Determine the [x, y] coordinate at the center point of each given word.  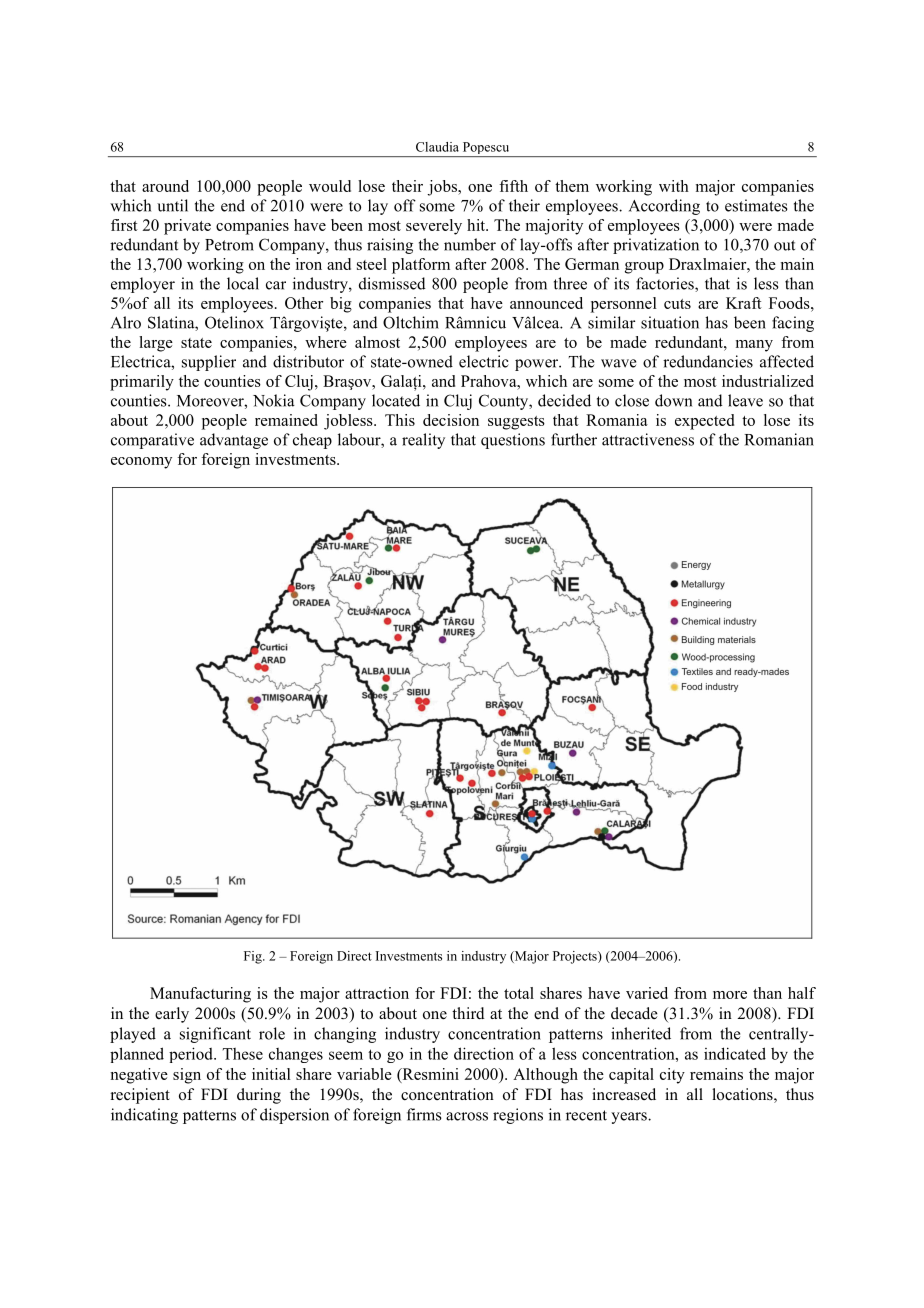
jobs [443, 188]
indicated [735, 1053]
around [165, 186]
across [467, 1116]
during [259, 1096]
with [674, 186]
